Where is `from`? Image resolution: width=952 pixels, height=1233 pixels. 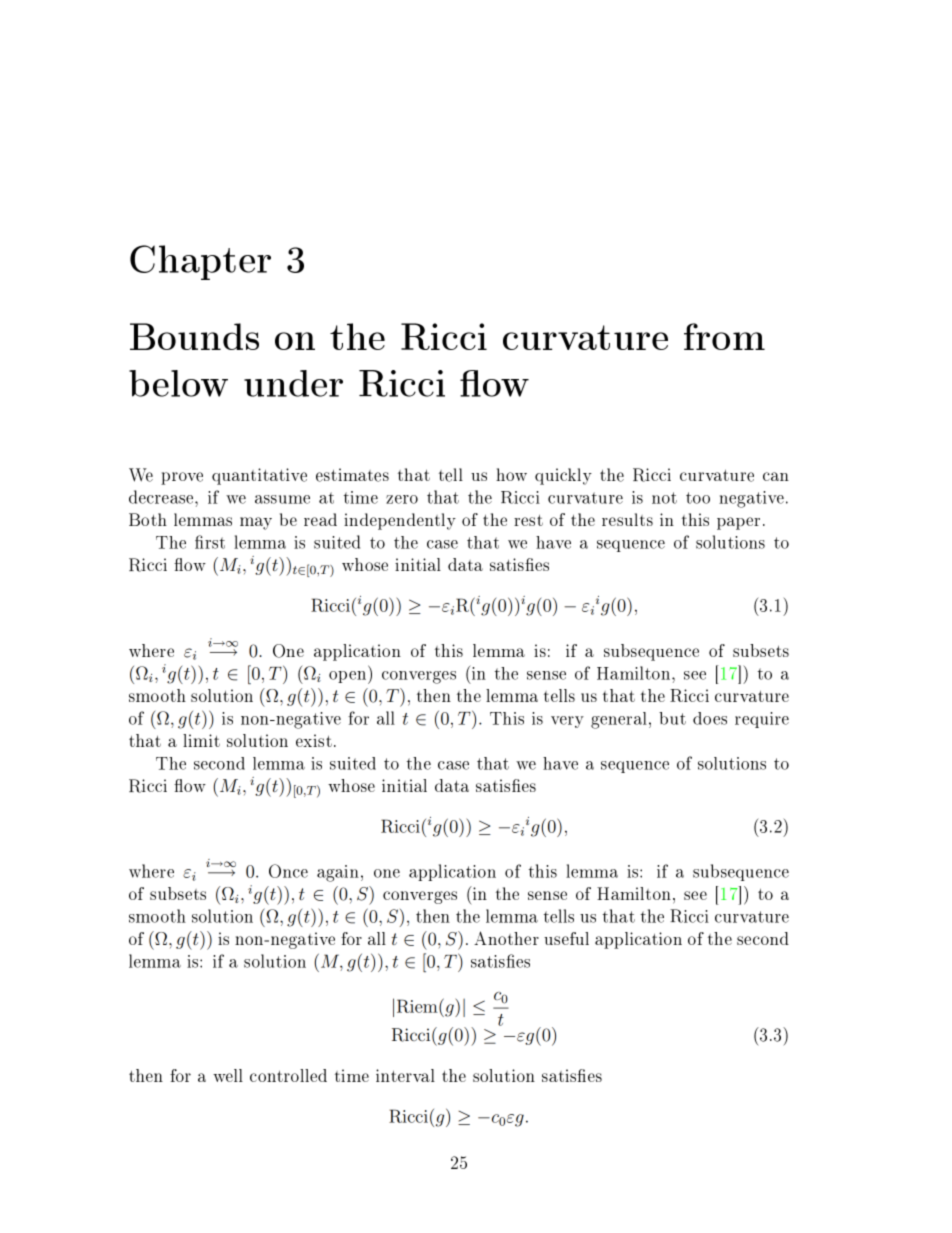 from is located at coordinates (724, 336).
